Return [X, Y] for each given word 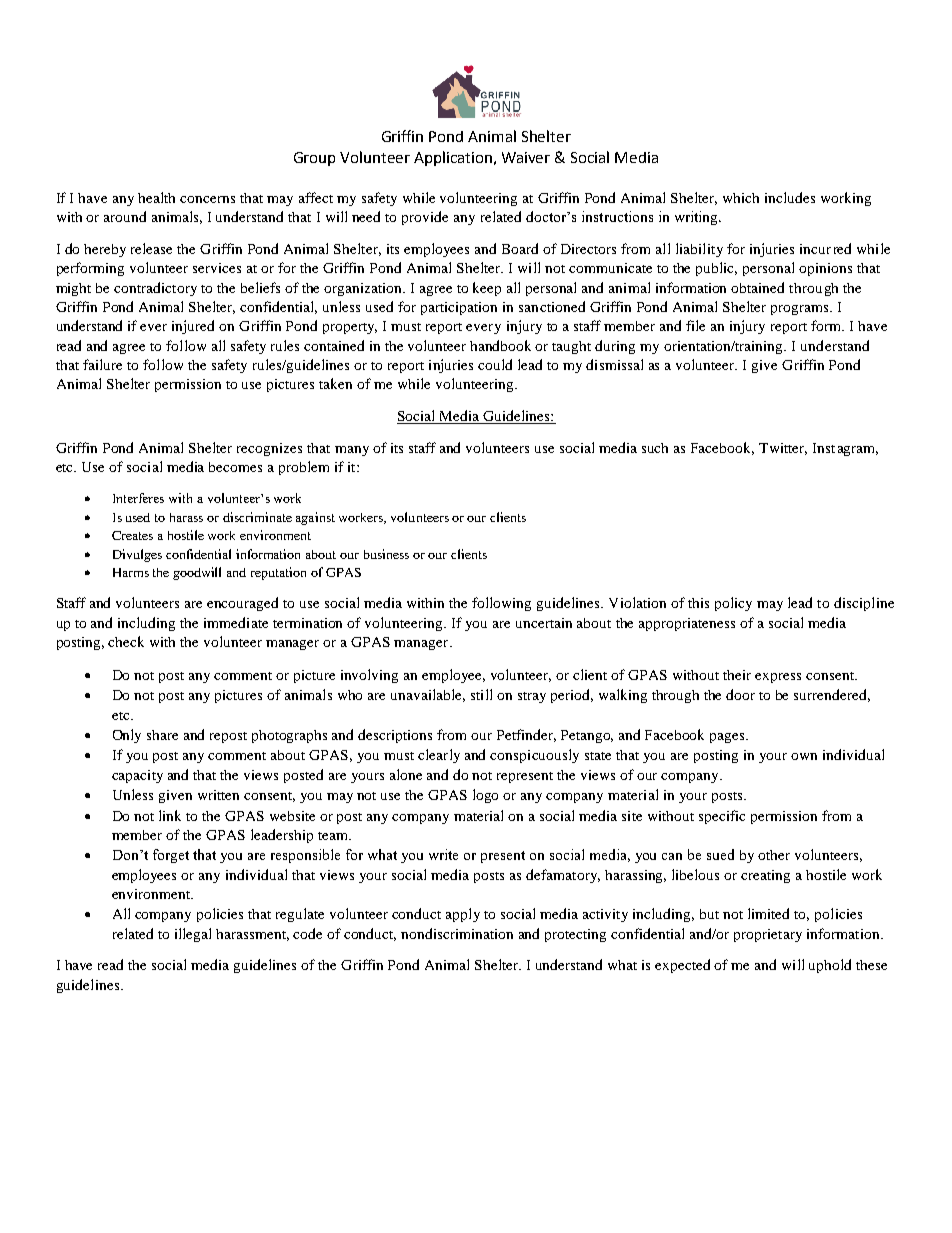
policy [733, 604]
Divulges [137, 555]
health [156, 197]
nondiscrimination [457, 933]
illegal [193, 935]
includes [790, 197]
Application [453, 158]
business [386, 554]
